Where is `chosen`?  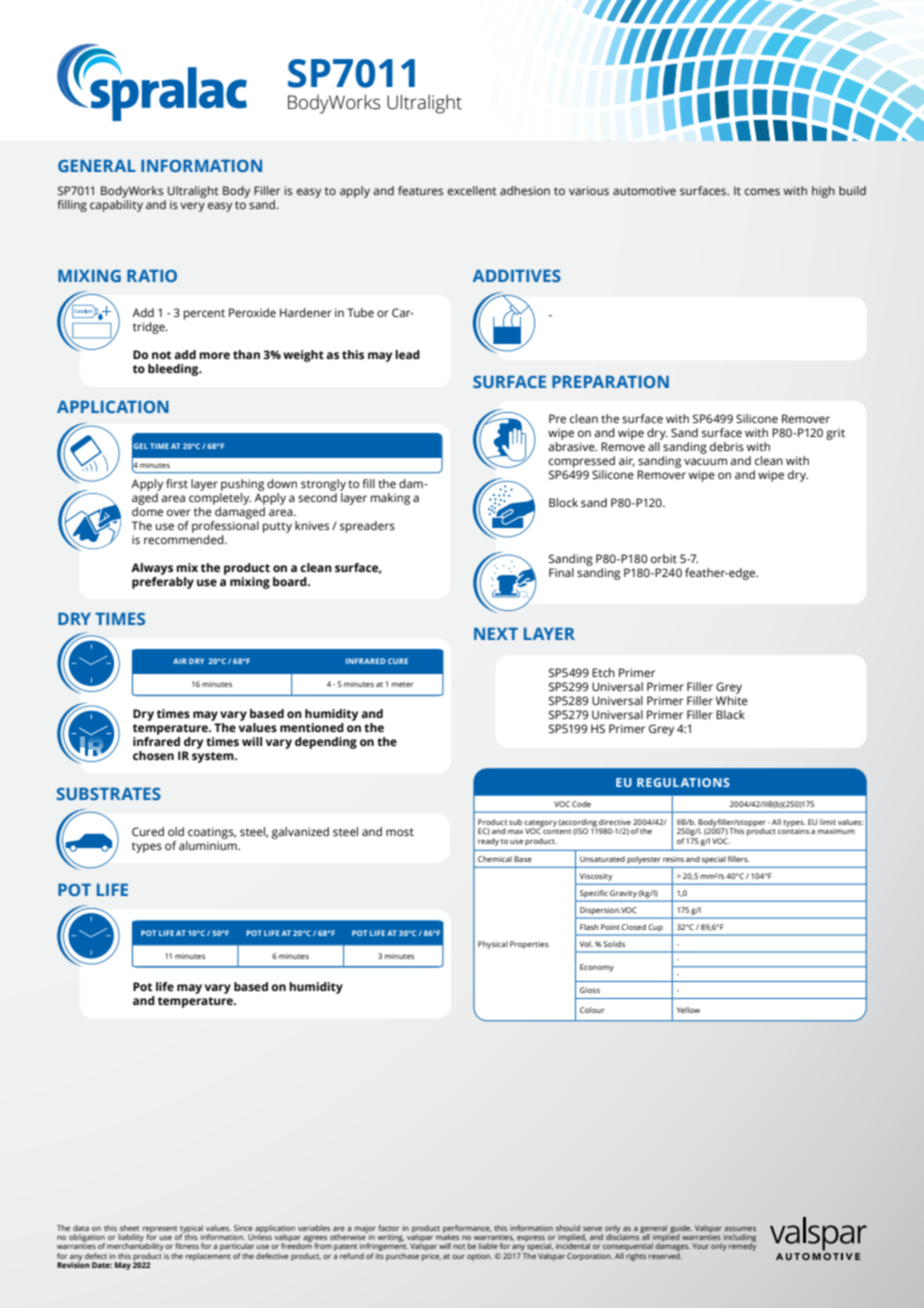 chosen is located at coordinates (153, 756).
